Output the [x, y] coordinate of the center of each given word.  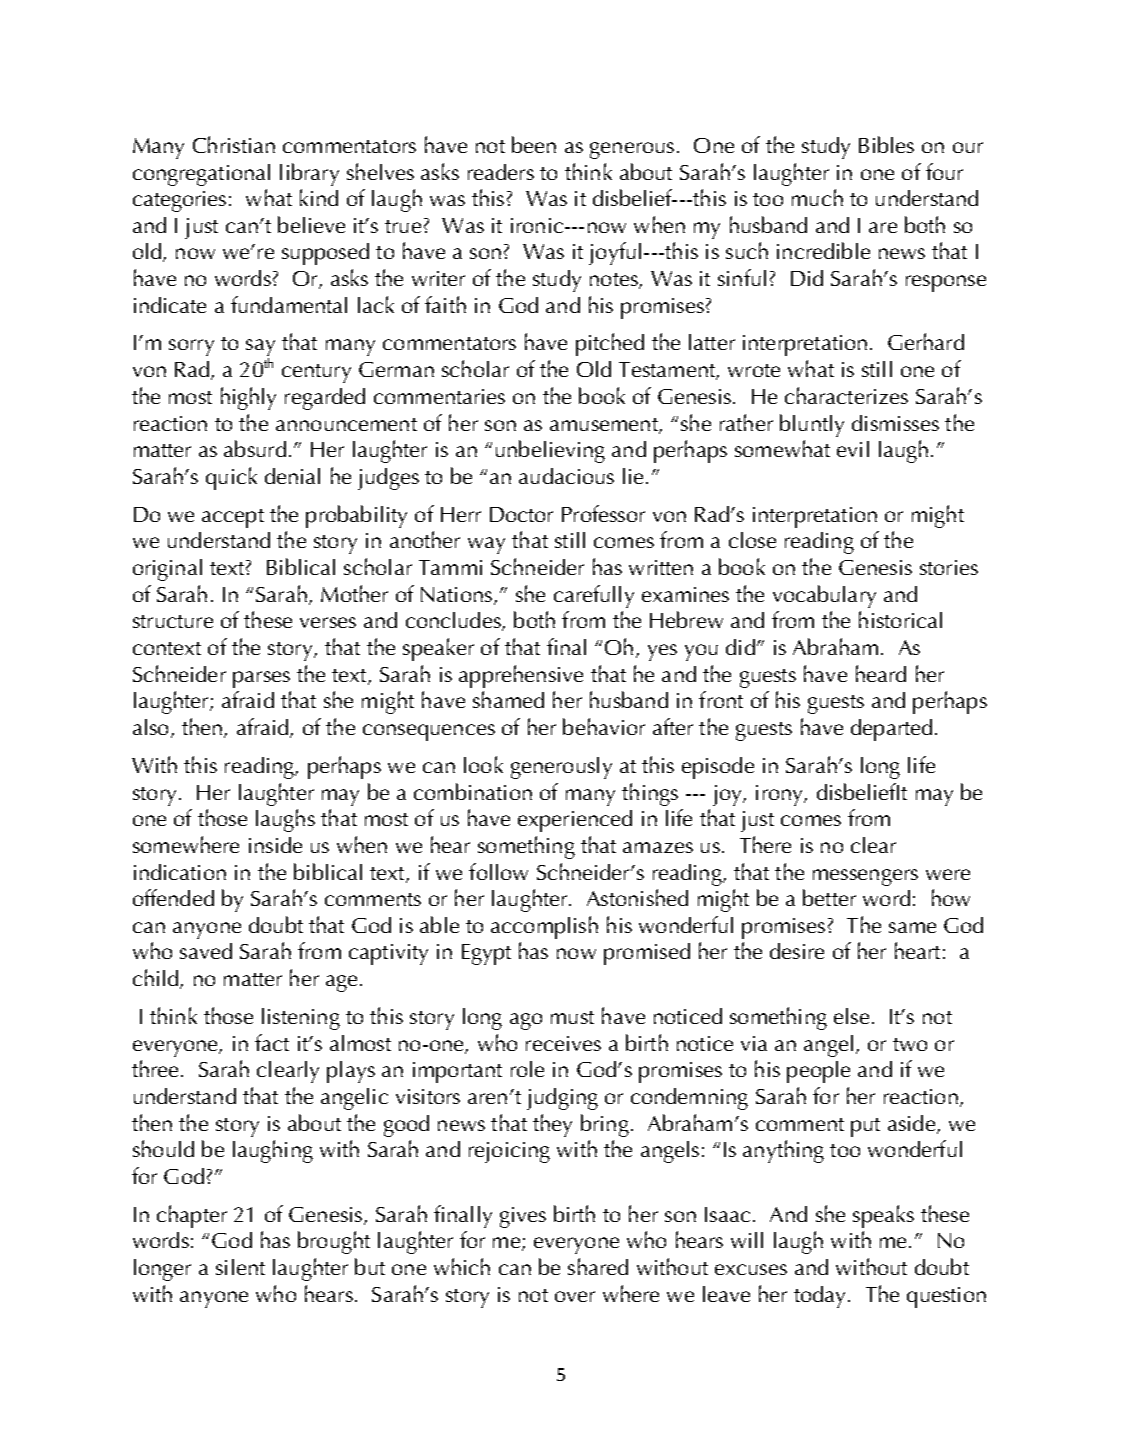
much [817, 197]
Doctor [521, 514]
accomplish [544, 927]
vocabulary [824, 596]
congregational [201, 175]
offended [173, 897]
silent [240, 1267]
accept [233, 518]
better [829, 897]
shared [598, 1266]
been [534, 144]
